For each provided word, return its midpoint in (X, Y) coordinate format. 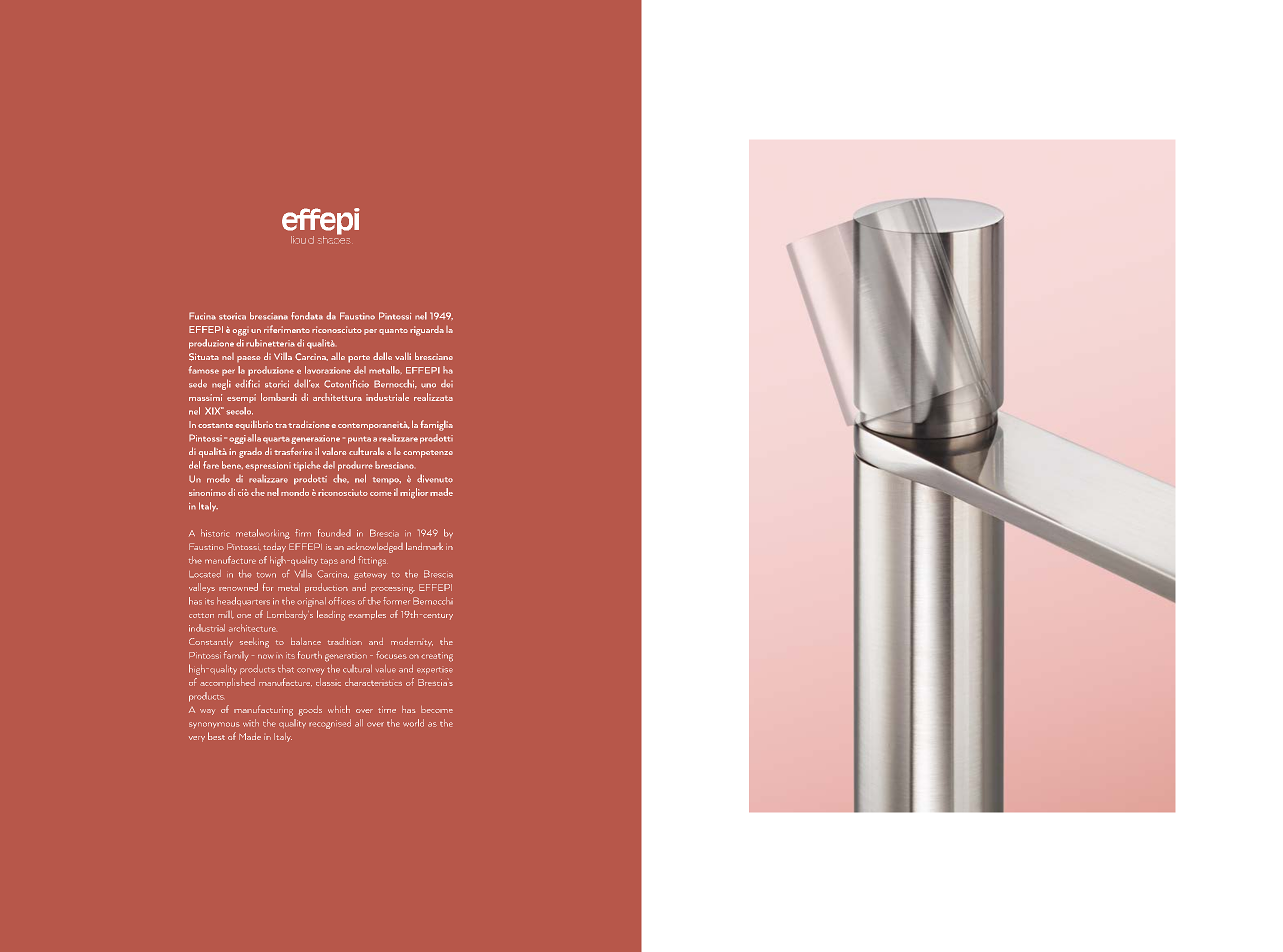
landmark (424, 546)
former (396, 601)
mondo (295, 492)
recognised (330, 724)
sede (198, 383)
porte (359, 359)
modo (218, 479)
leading (331, 615)
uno (428, 385)
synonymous (214, 725)
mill (226, 615)
